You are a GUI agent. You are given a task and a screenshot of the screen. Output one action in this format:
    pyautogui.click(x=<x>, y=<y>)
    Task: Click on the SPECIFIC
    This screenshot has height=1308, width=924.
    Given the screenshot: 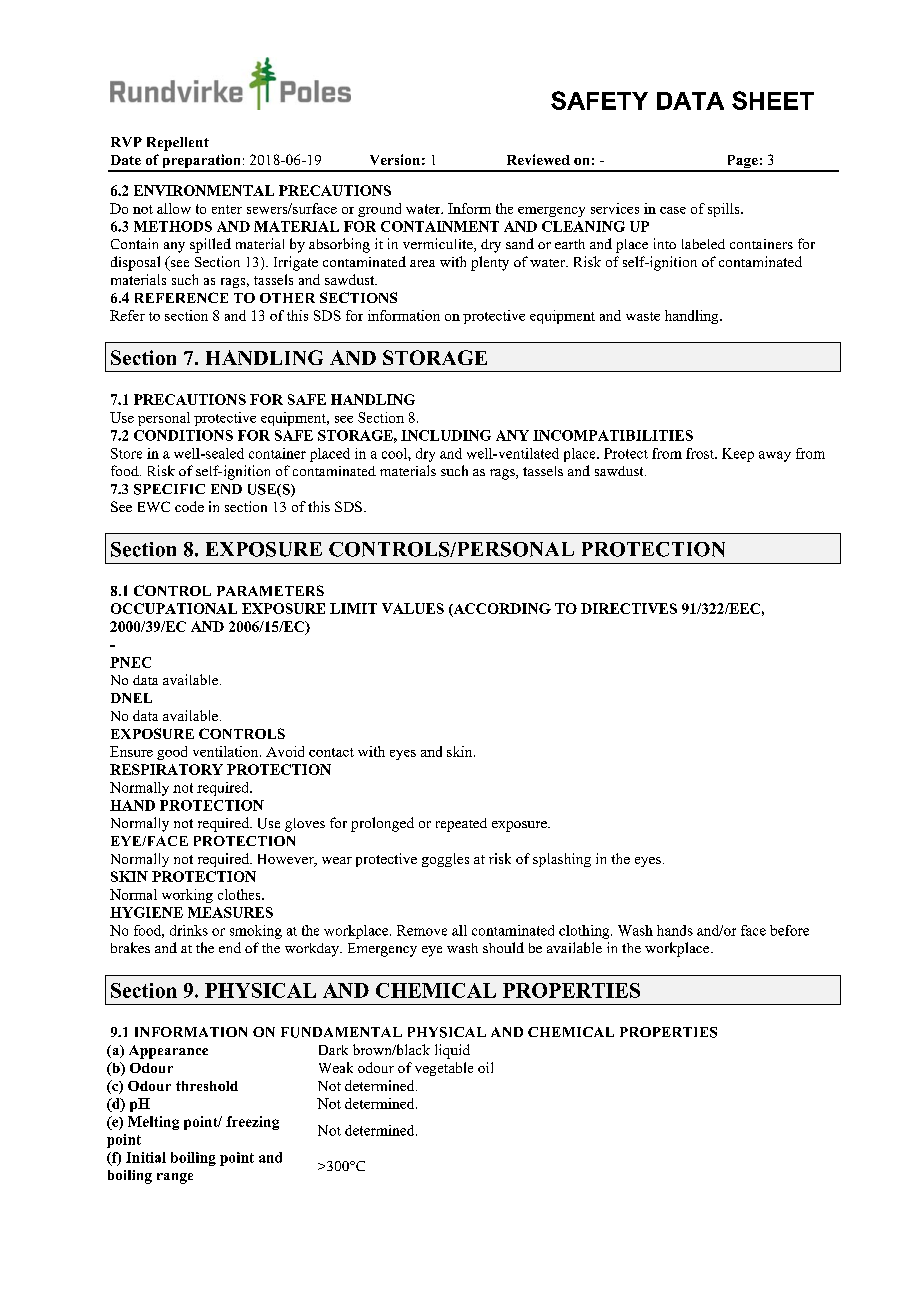 What is the action you would take?
    pyautogui.click(x=169, y=489)
